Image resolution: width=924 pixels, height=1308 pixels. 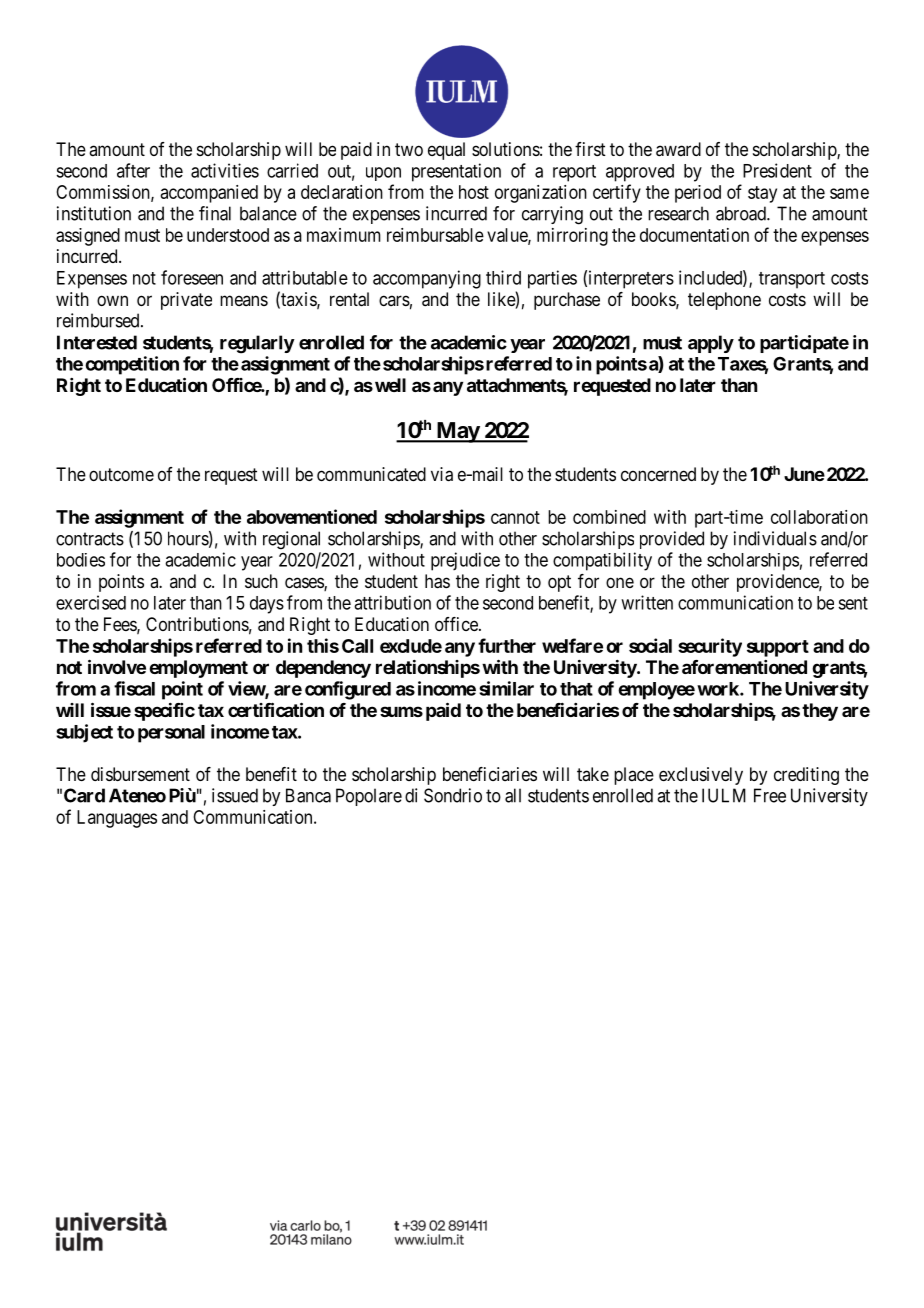 What do you see at coordinates (446, 151) in the screenshot?
I see `equal` at bounding box center [446, 151].
